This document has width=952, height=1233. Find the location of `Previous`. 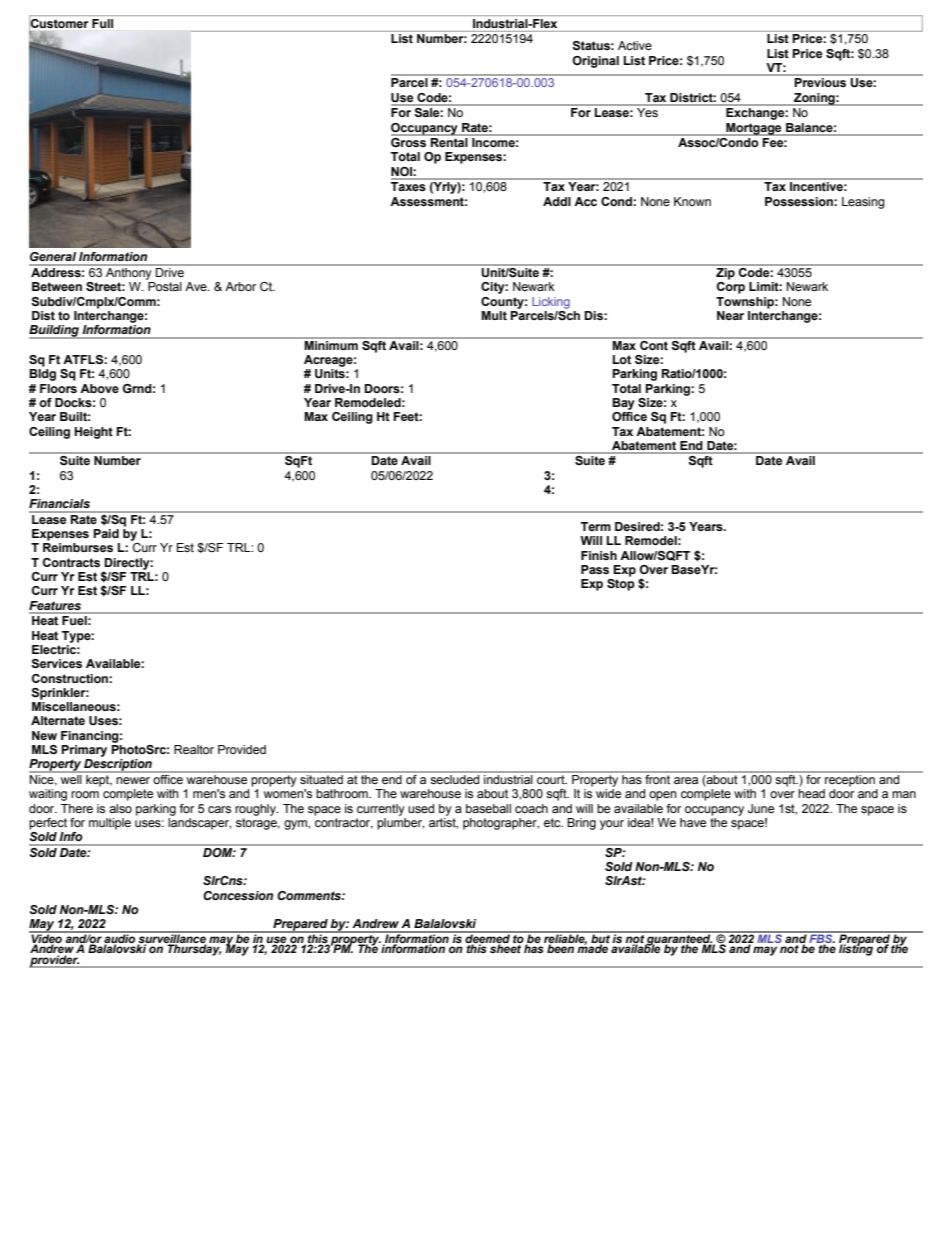

Previous is located at coordinates (820, 82).
